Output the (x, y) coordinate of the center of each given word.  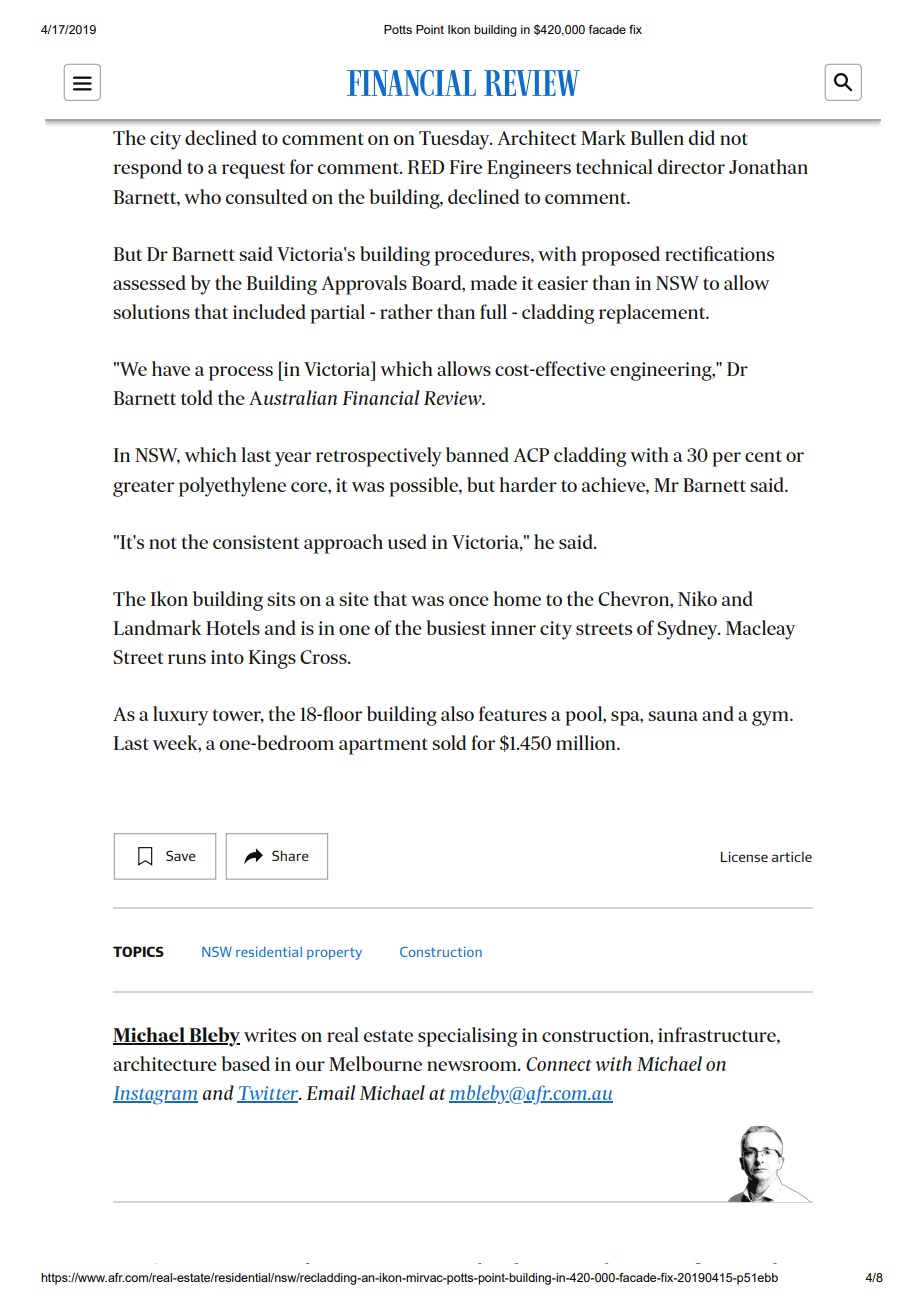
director (691, 166)
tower (238, 716)
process (241, 373)
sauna (673, 716)
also (457, 713)
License (744, 856)
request (253, 170)
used (407, 541)
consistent (256, 542)
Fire (465, 167)
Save (181, 855)
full (493, 311)
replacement (653, 314)
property (334, 954)
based (245, 1063)
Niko (697, 598)
